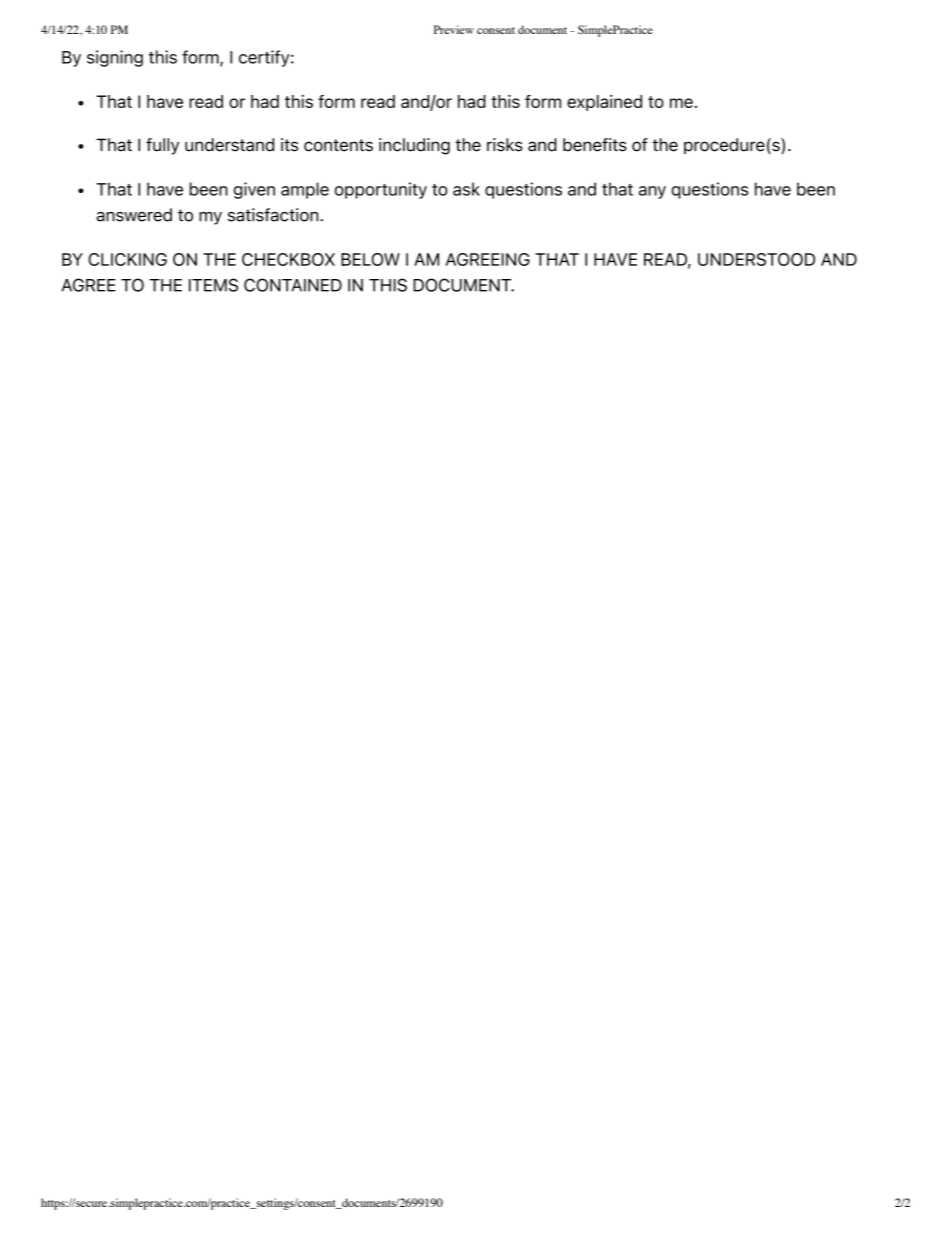 The width and height of the screenshot is (952, 1233). I want to click on opportunity, so click(381, 190).
